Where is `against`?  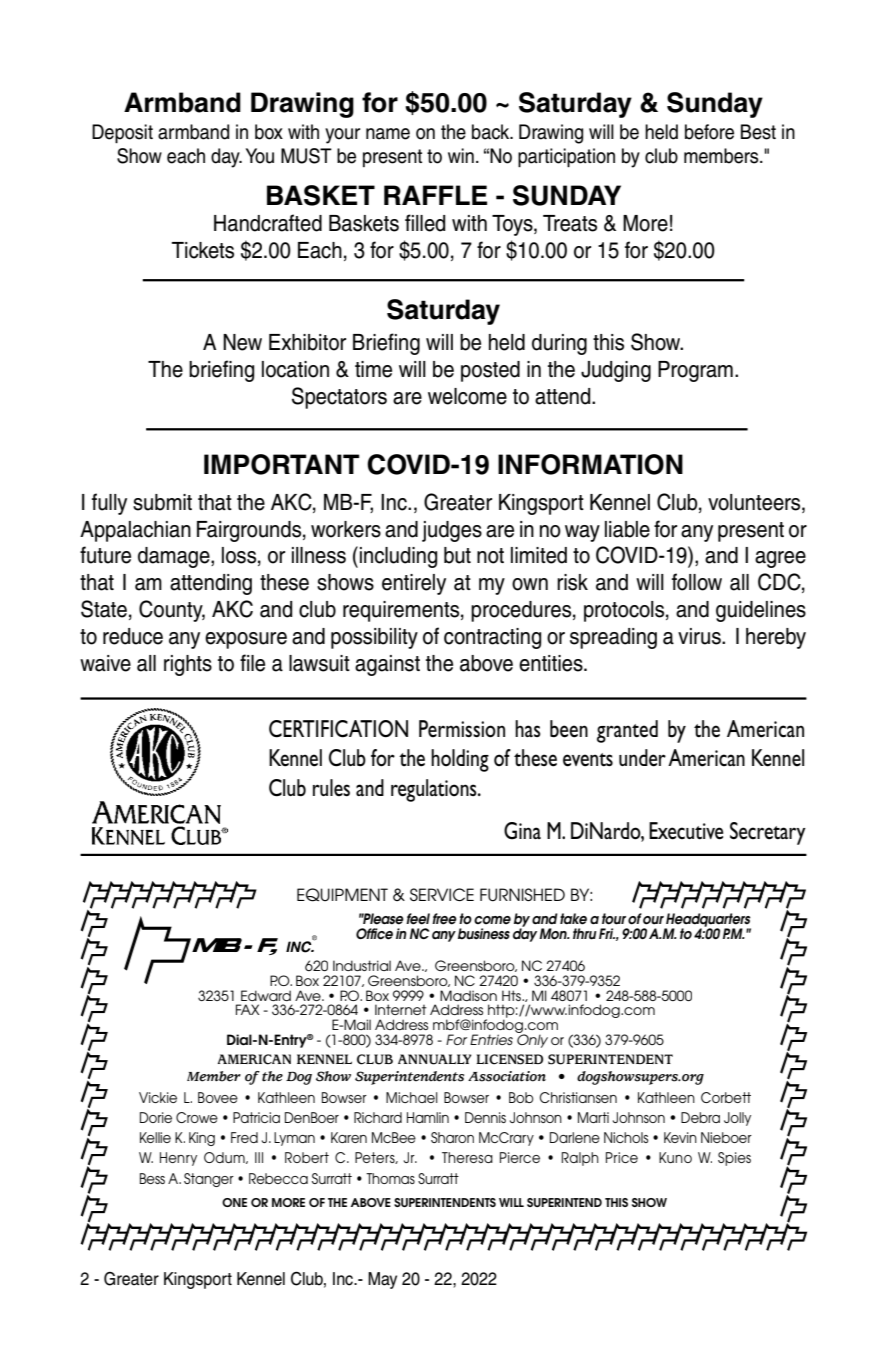 against is located at coordinates (387, 665).
